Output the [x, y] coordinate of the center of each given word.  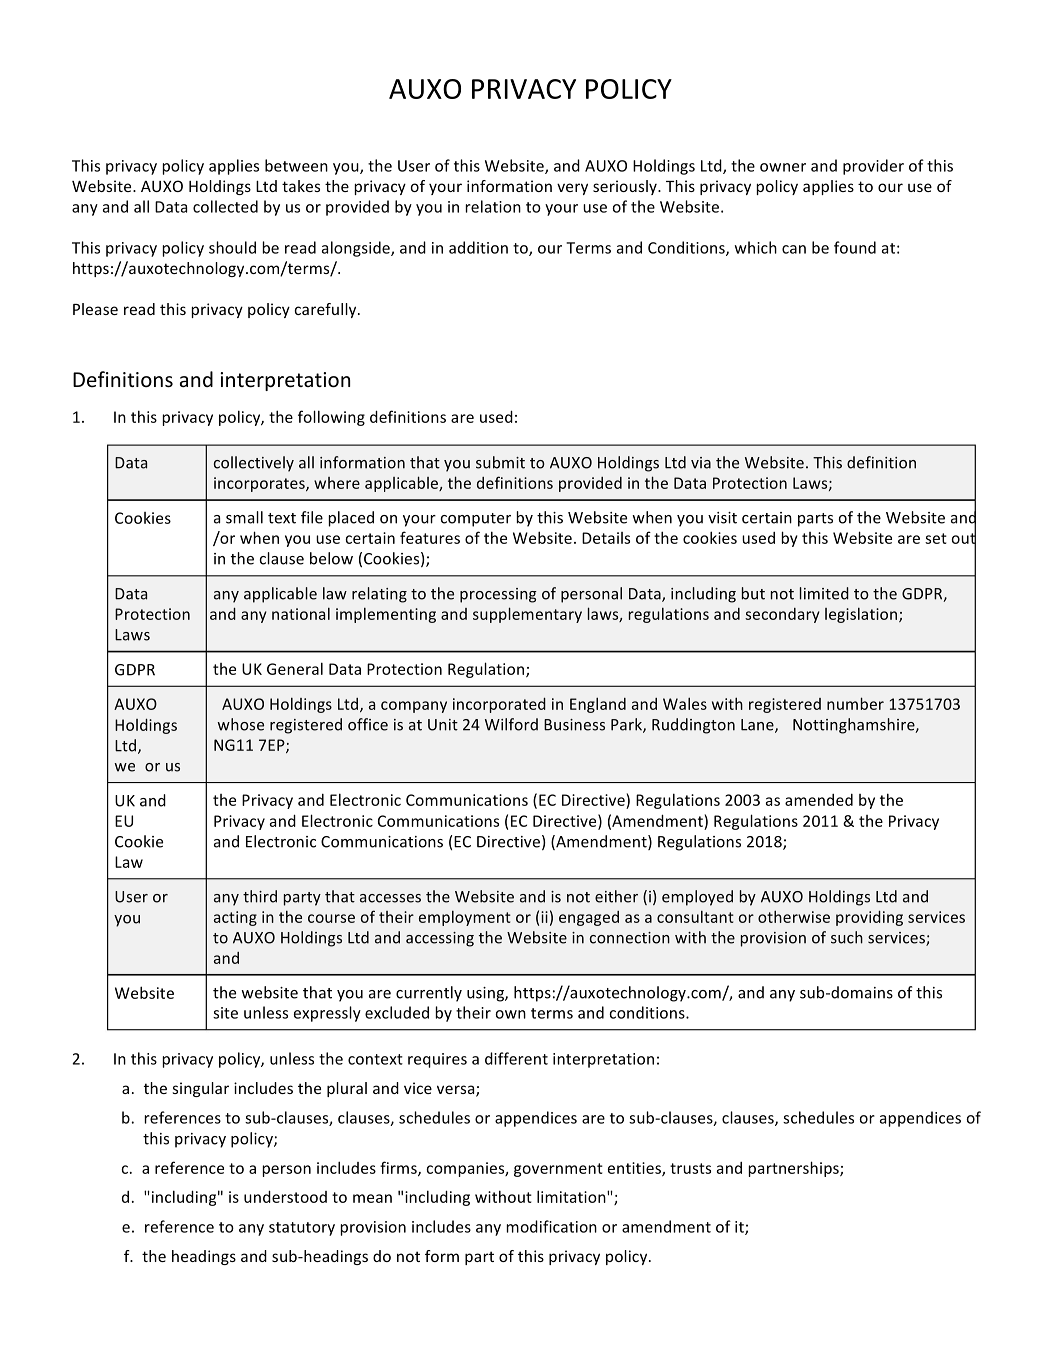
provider [873, 167]
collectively [254, 464]
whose [240, 724]
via [701, 463]
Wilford [511, 724]
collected [225, 206]
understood [285, 1196]
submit [500, 462]
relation [493, 206]
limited [824, 593]
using [486, 994]
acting [235, 918]
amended [819, 800]
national [301, 613]
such [847, 937]
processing [498, 595]
